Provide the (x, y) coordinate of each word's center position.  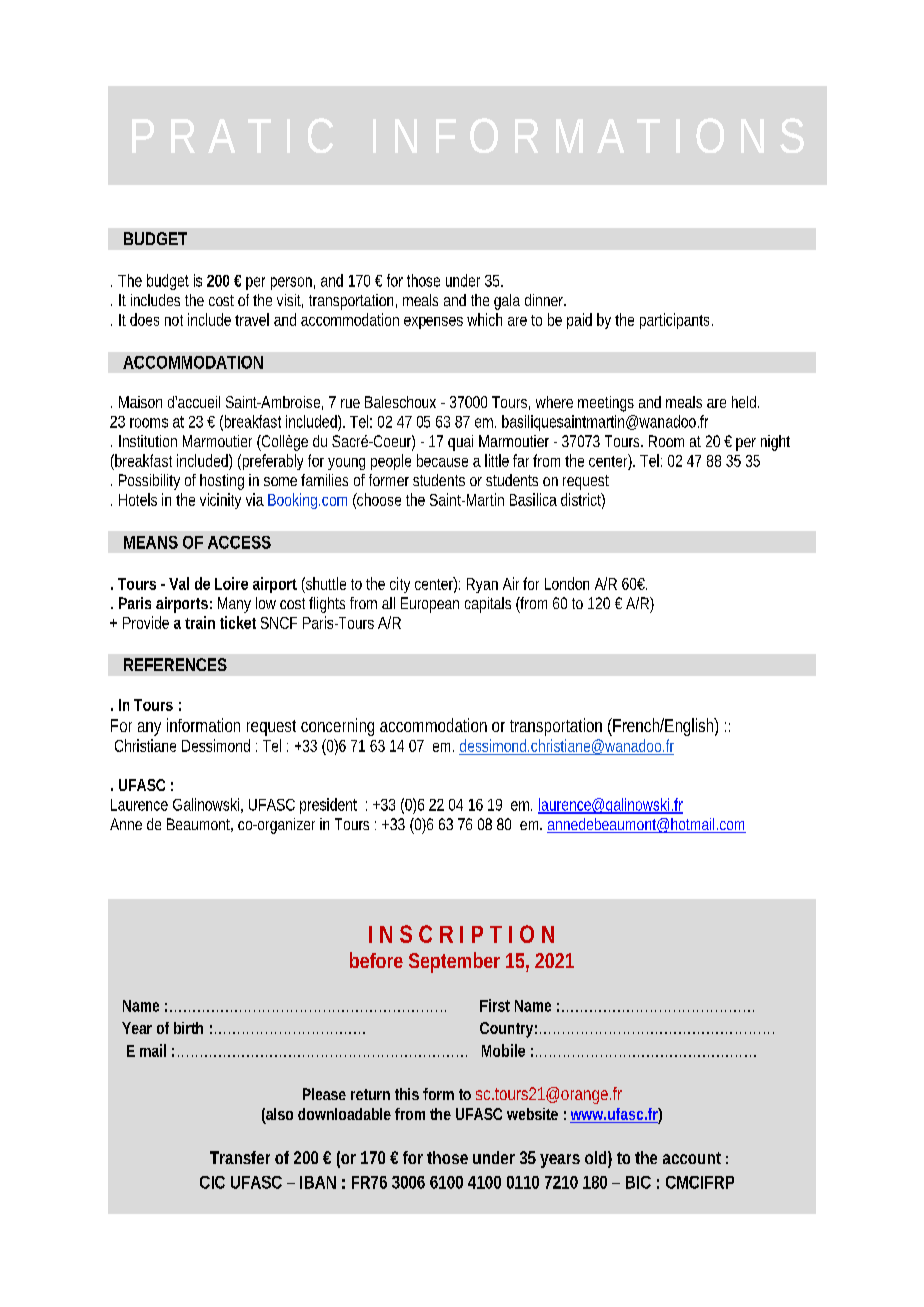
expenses (433, 323)
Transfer (240, 1157)
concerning (337, 727)
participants (676, 321)
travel (252, 319)
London (567, 583)
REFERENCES (175, 664)
